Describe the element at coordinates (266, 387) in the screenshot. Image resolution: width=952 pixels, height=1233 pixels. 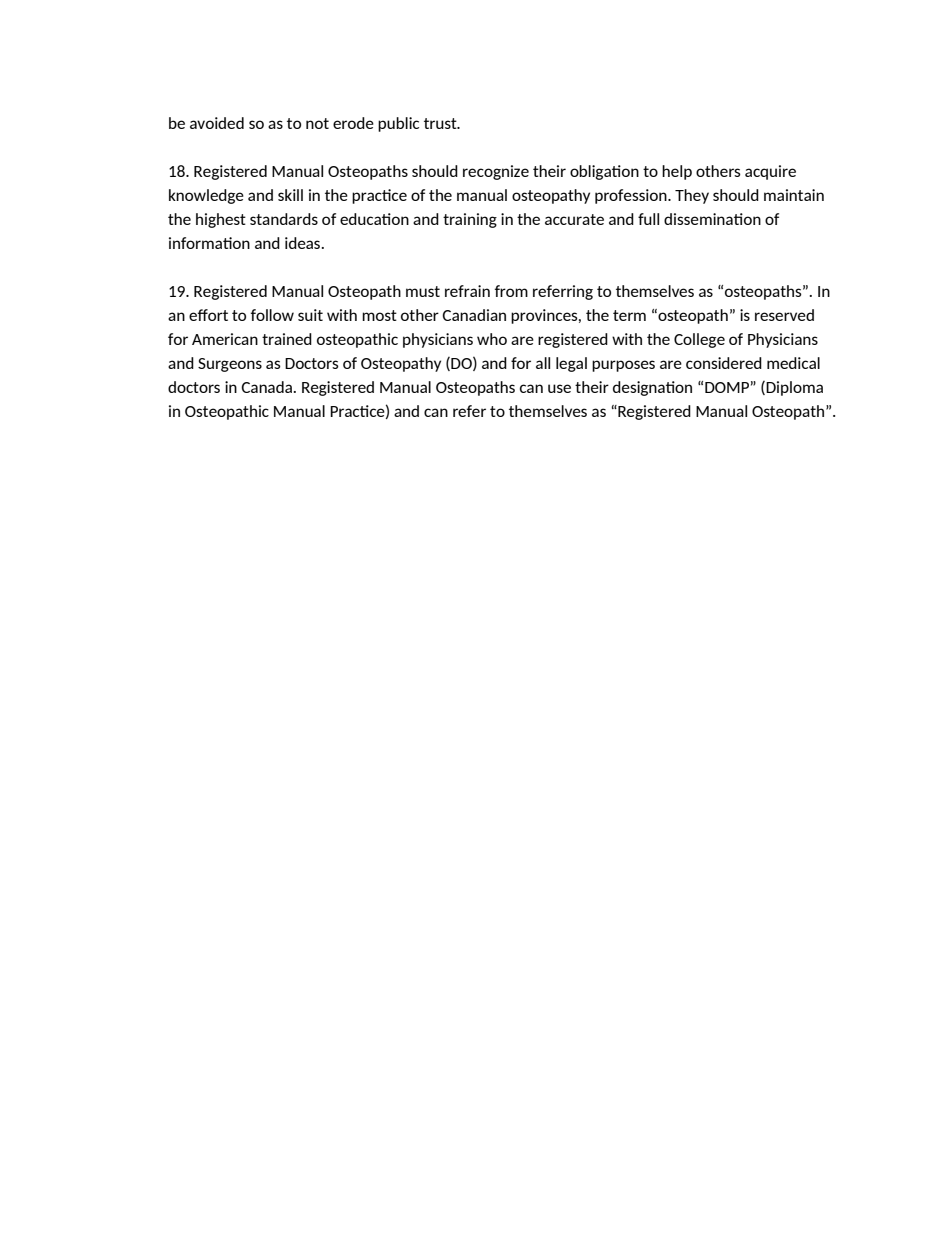
I see `Canada` at that location.
